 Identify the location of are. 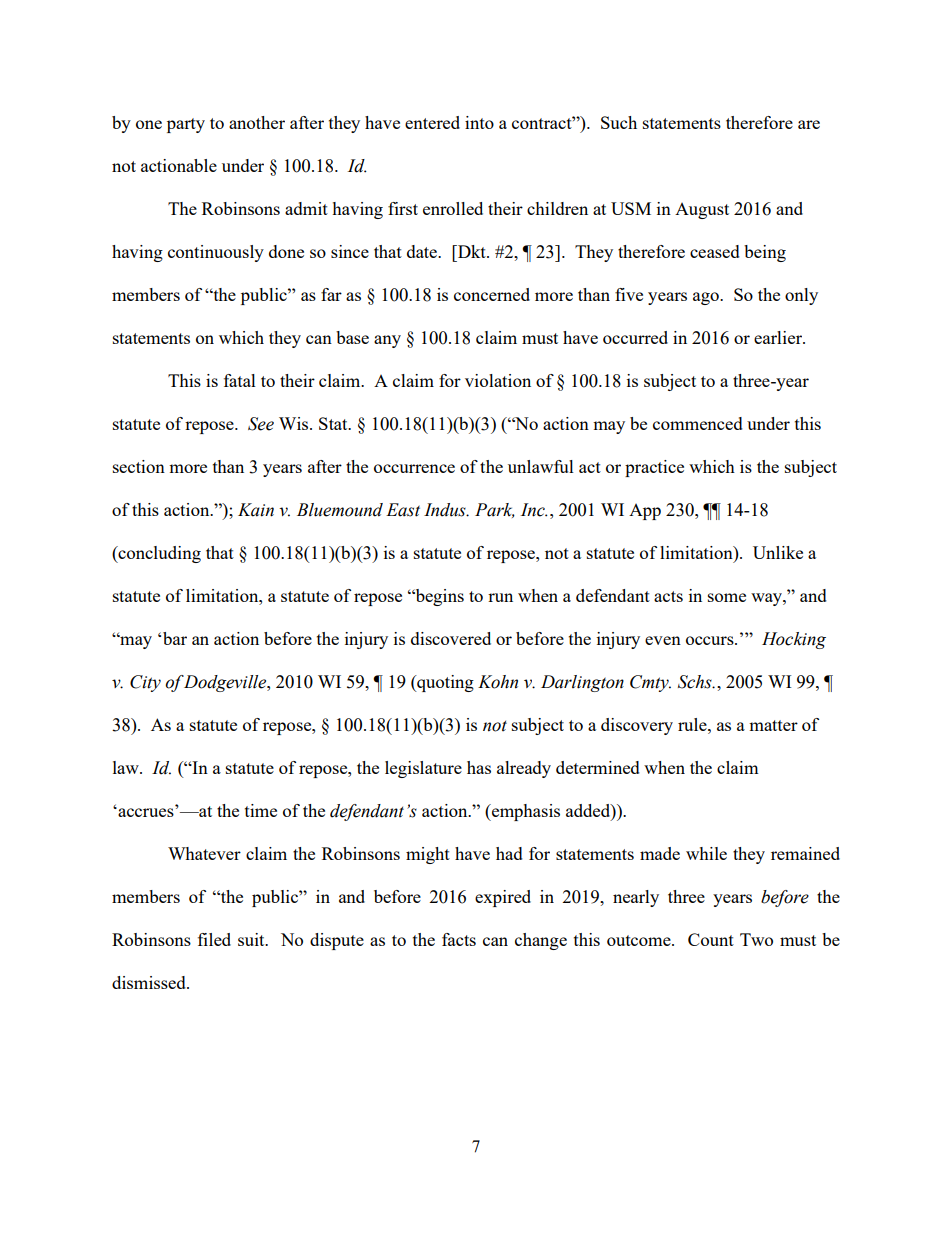
(809, 124).
